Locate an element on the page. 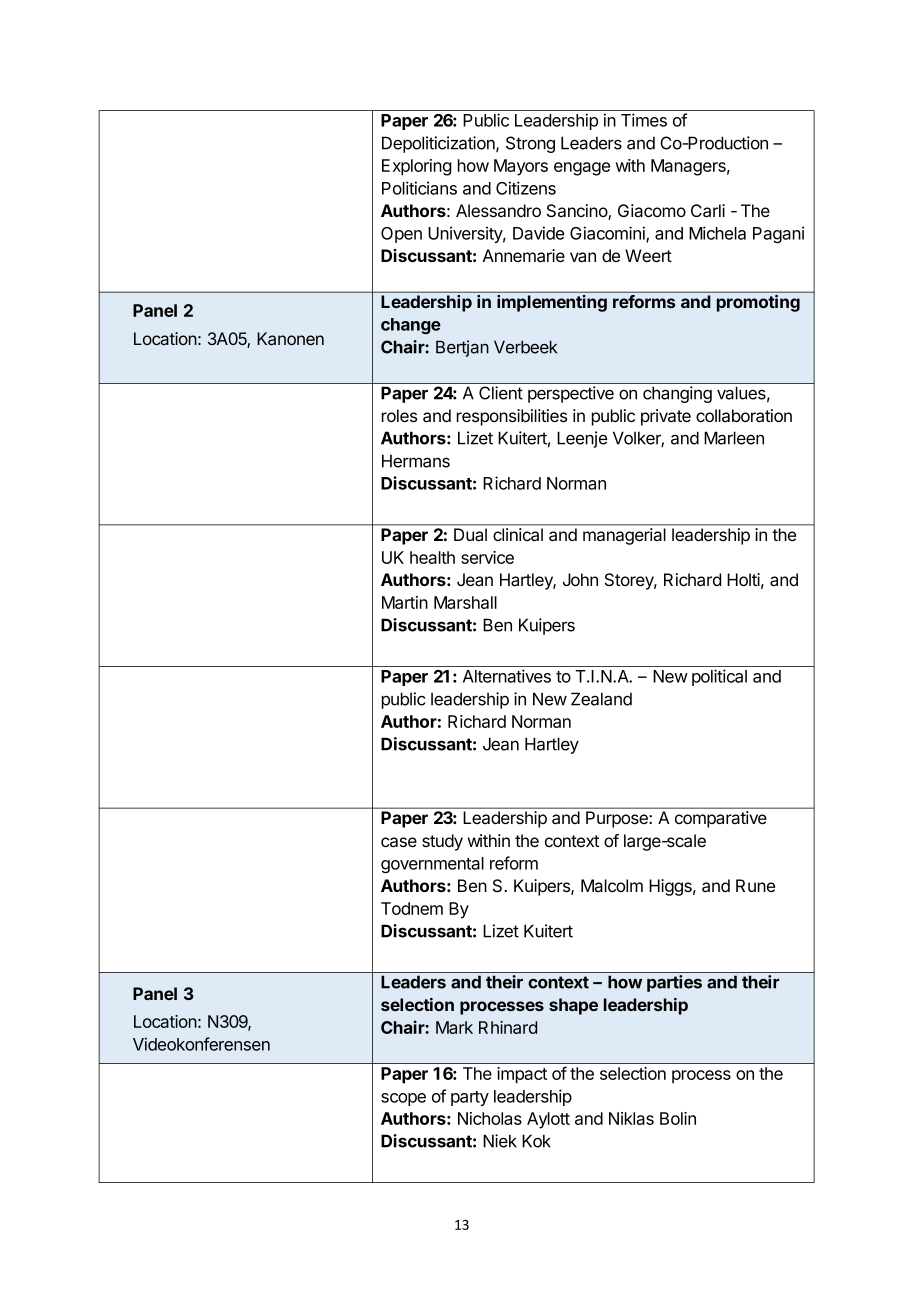 The width and height of the document is (924, 1308). Carli is located at coordinates (708, 211).
